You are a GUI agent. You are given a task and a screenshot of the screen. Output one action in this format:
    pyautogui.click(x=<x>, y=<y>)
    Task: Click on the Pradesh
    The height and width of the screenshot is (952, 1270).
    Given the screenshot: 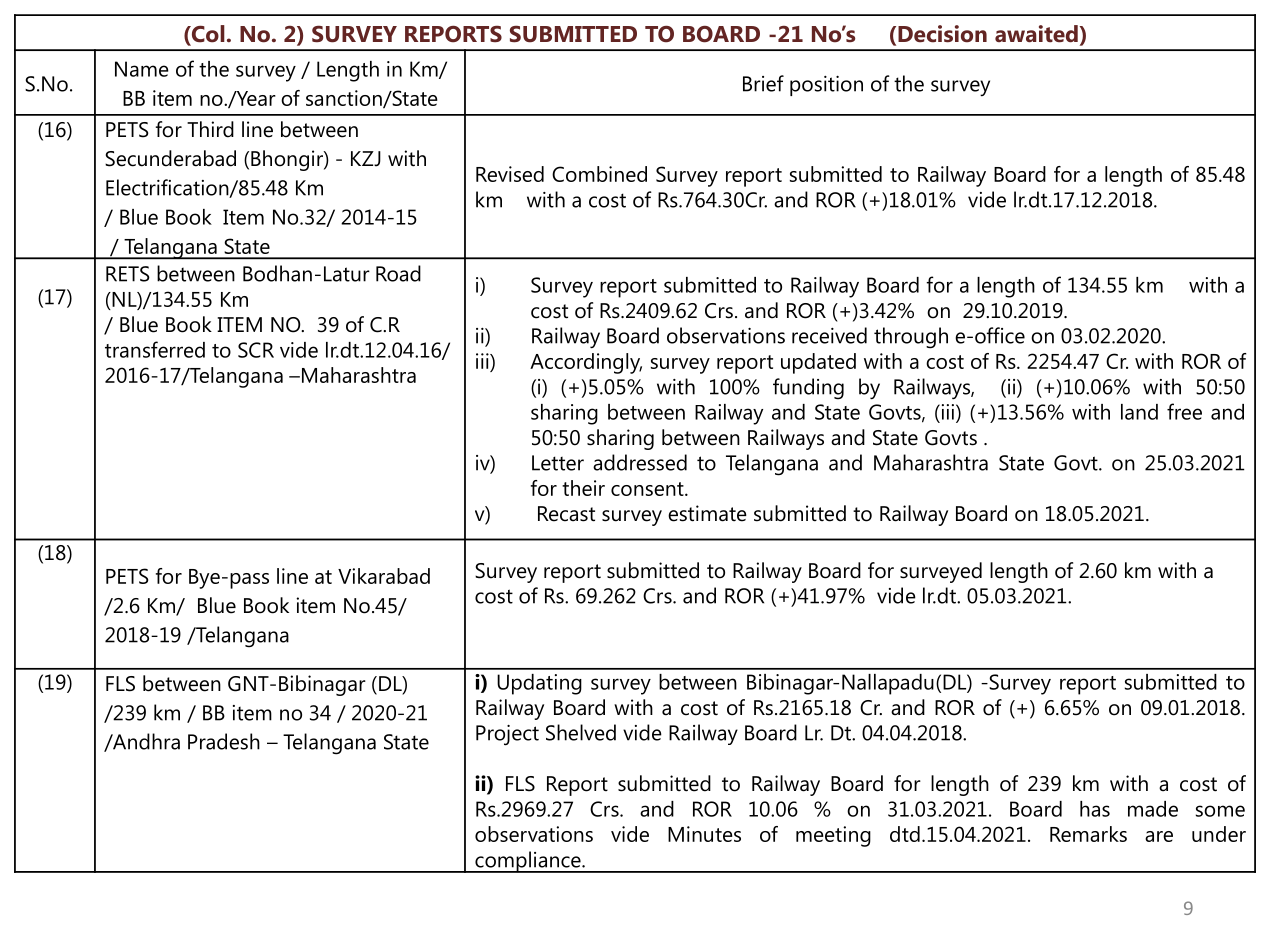 What is the action you would take?
    pyautogui.click(x=224, y=741)
